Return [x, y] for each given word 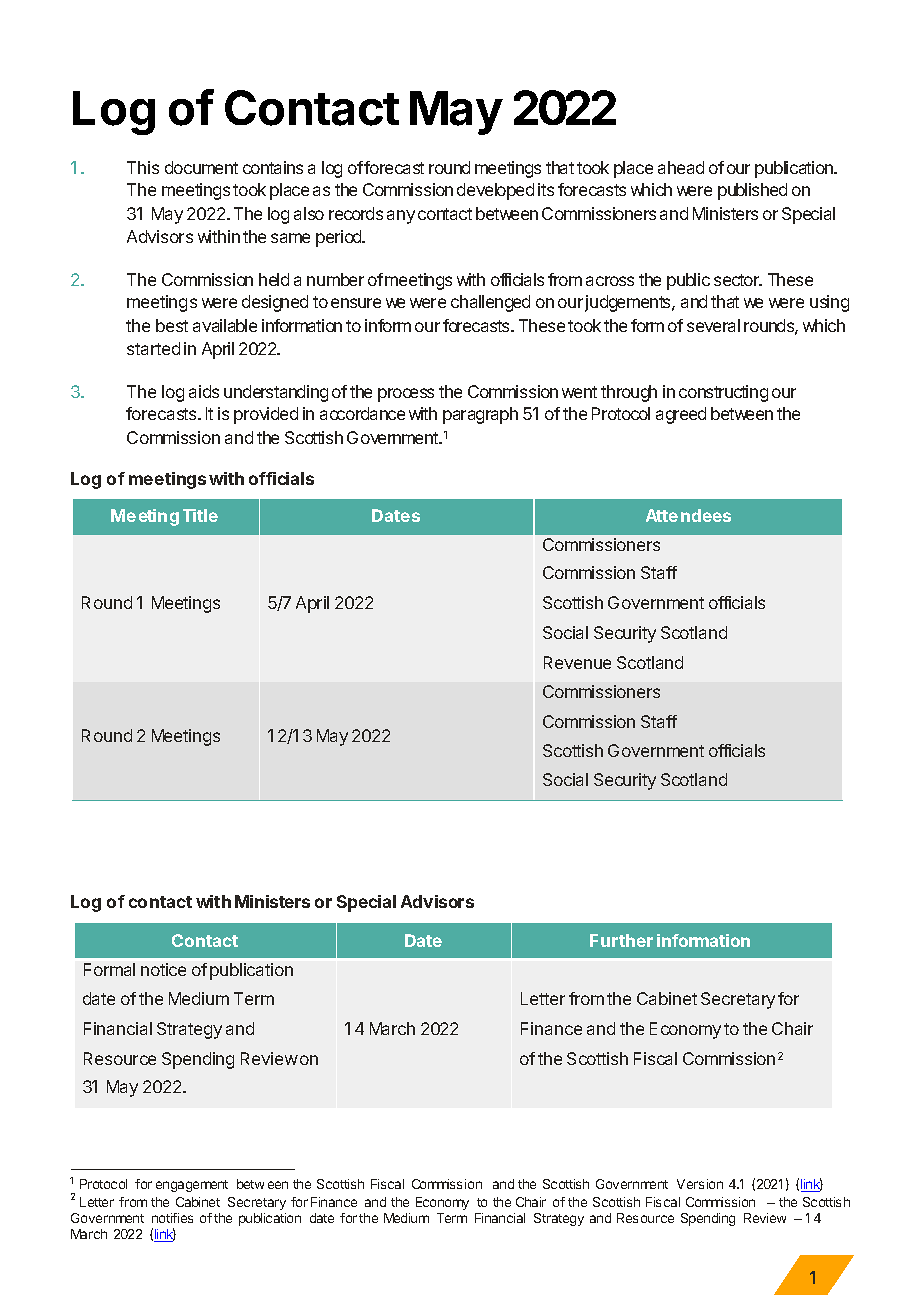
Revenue [577, 662]
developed [495, 191]
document [201, 167]
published [752, 191]
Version [700, 1184]
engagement [192, 1186]
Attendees [688, 515]
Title [200, 515]
